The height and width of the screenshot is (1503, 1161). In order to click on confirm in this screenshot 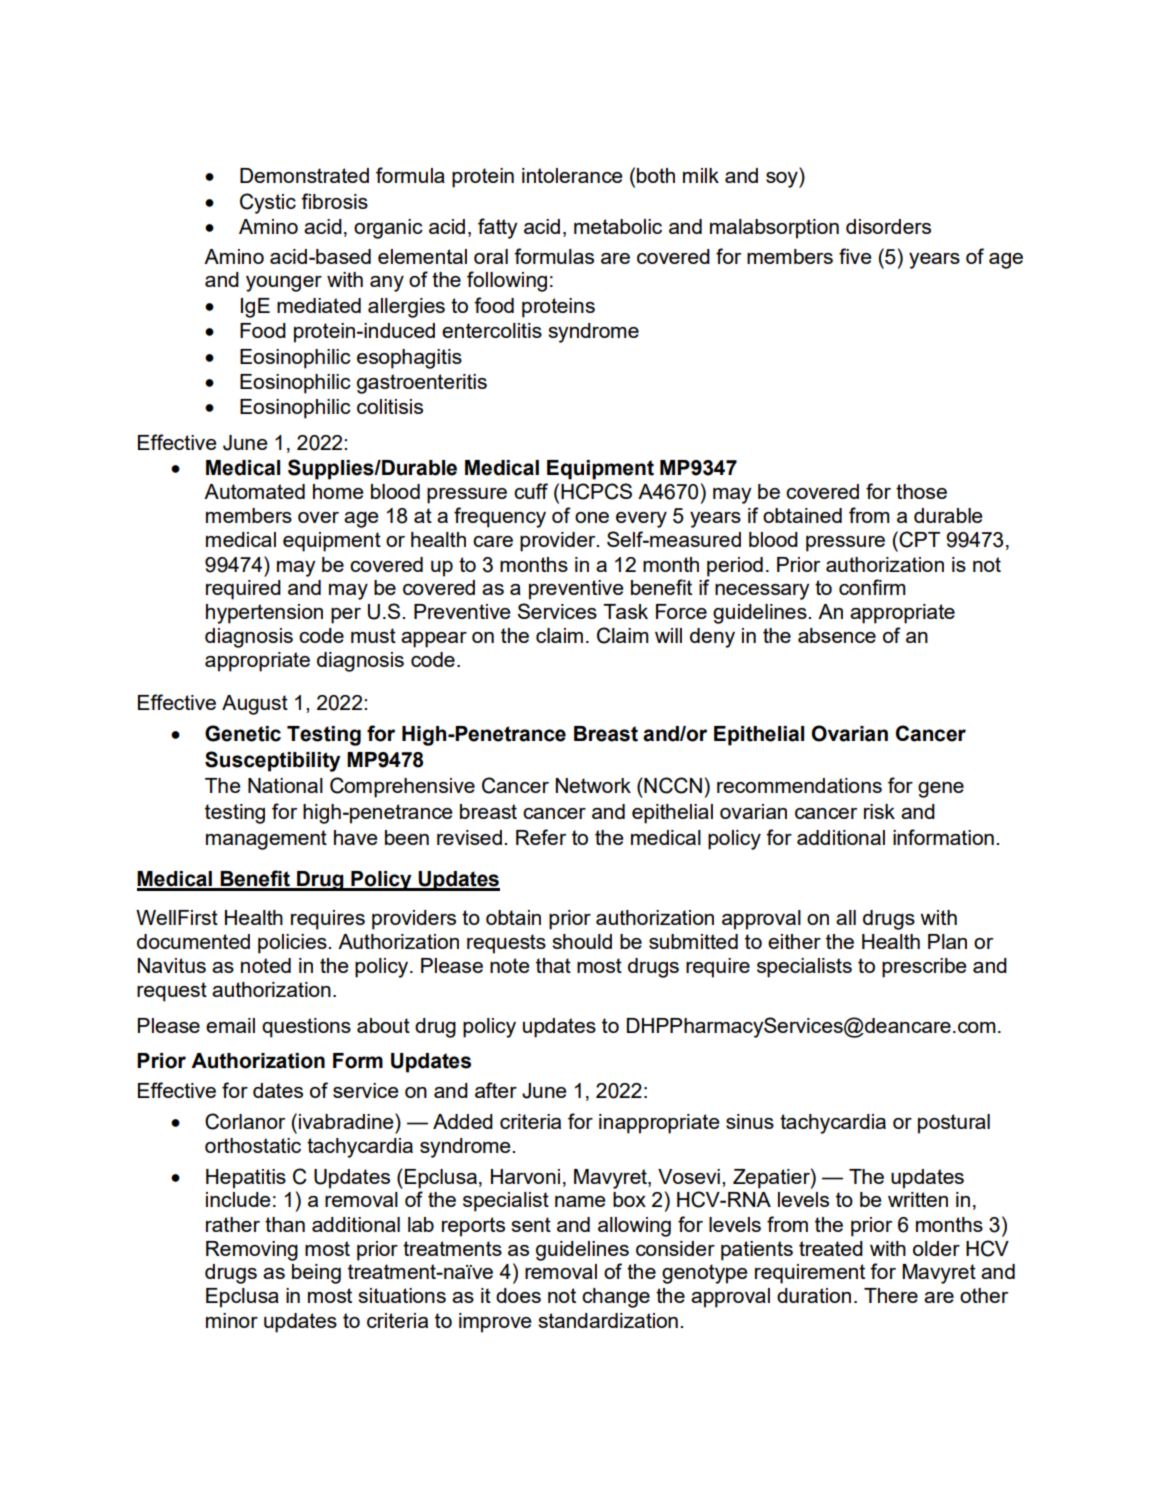, I will do `click(872, 587)`.
